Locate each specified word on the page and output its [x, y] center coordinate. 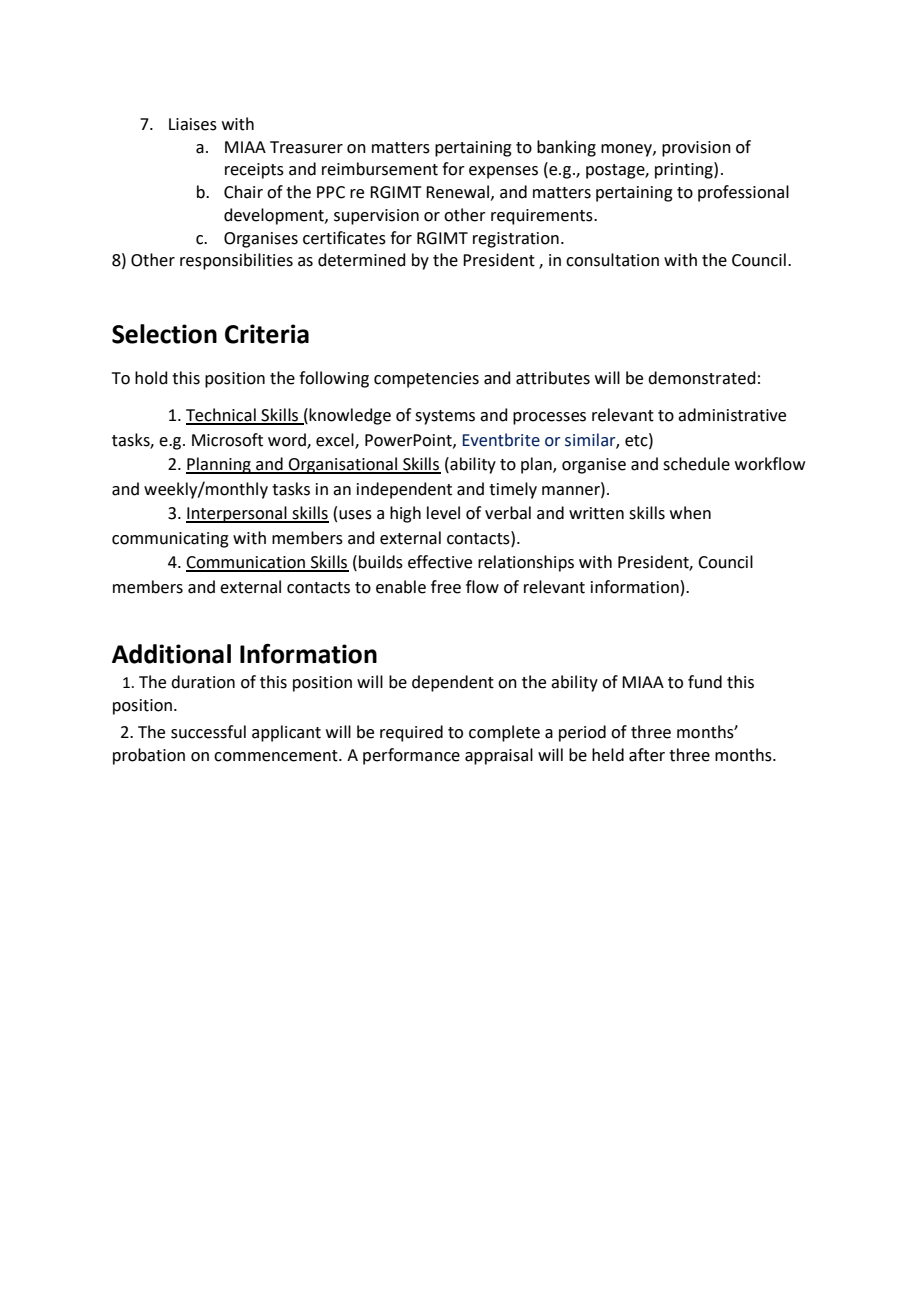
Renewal [457, 192]
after [647, 755]
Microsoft [227, 440]
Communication [247, 563]
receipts [254, 171]
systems [445, 417]
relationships [526, 563]
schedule [696, 464]
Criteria [267, 334]
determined [362, 260]
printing [685, 170]
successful [208, 732]
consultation [612, 260]
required [411, 733]
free [446, 587]
